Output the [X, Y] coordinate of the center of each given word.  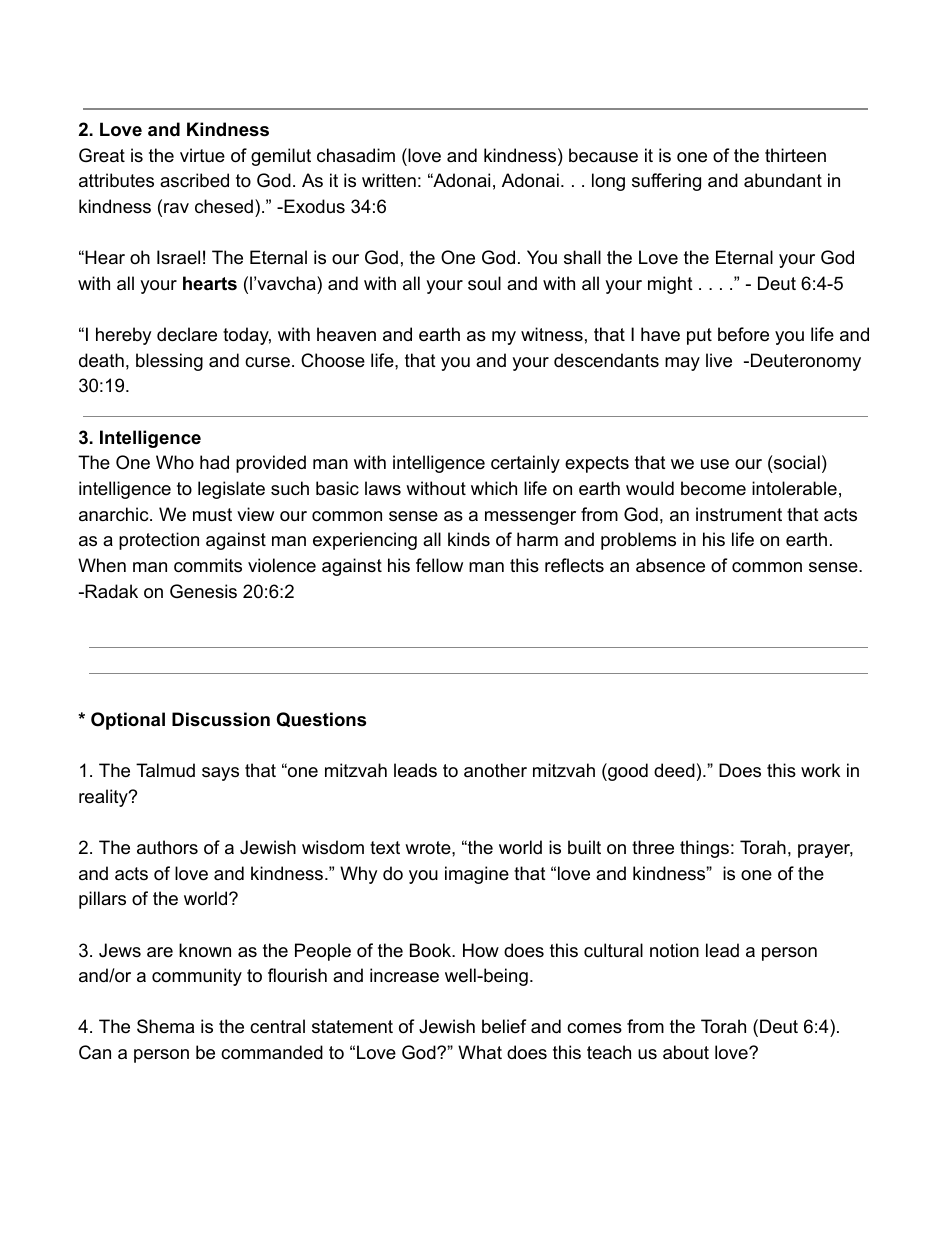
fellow [439, 565]
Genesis [203, 591]
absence [670, 565]
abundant [783, 180]
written [389, 180]
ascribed [194, 180]
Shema [165, 1026]
